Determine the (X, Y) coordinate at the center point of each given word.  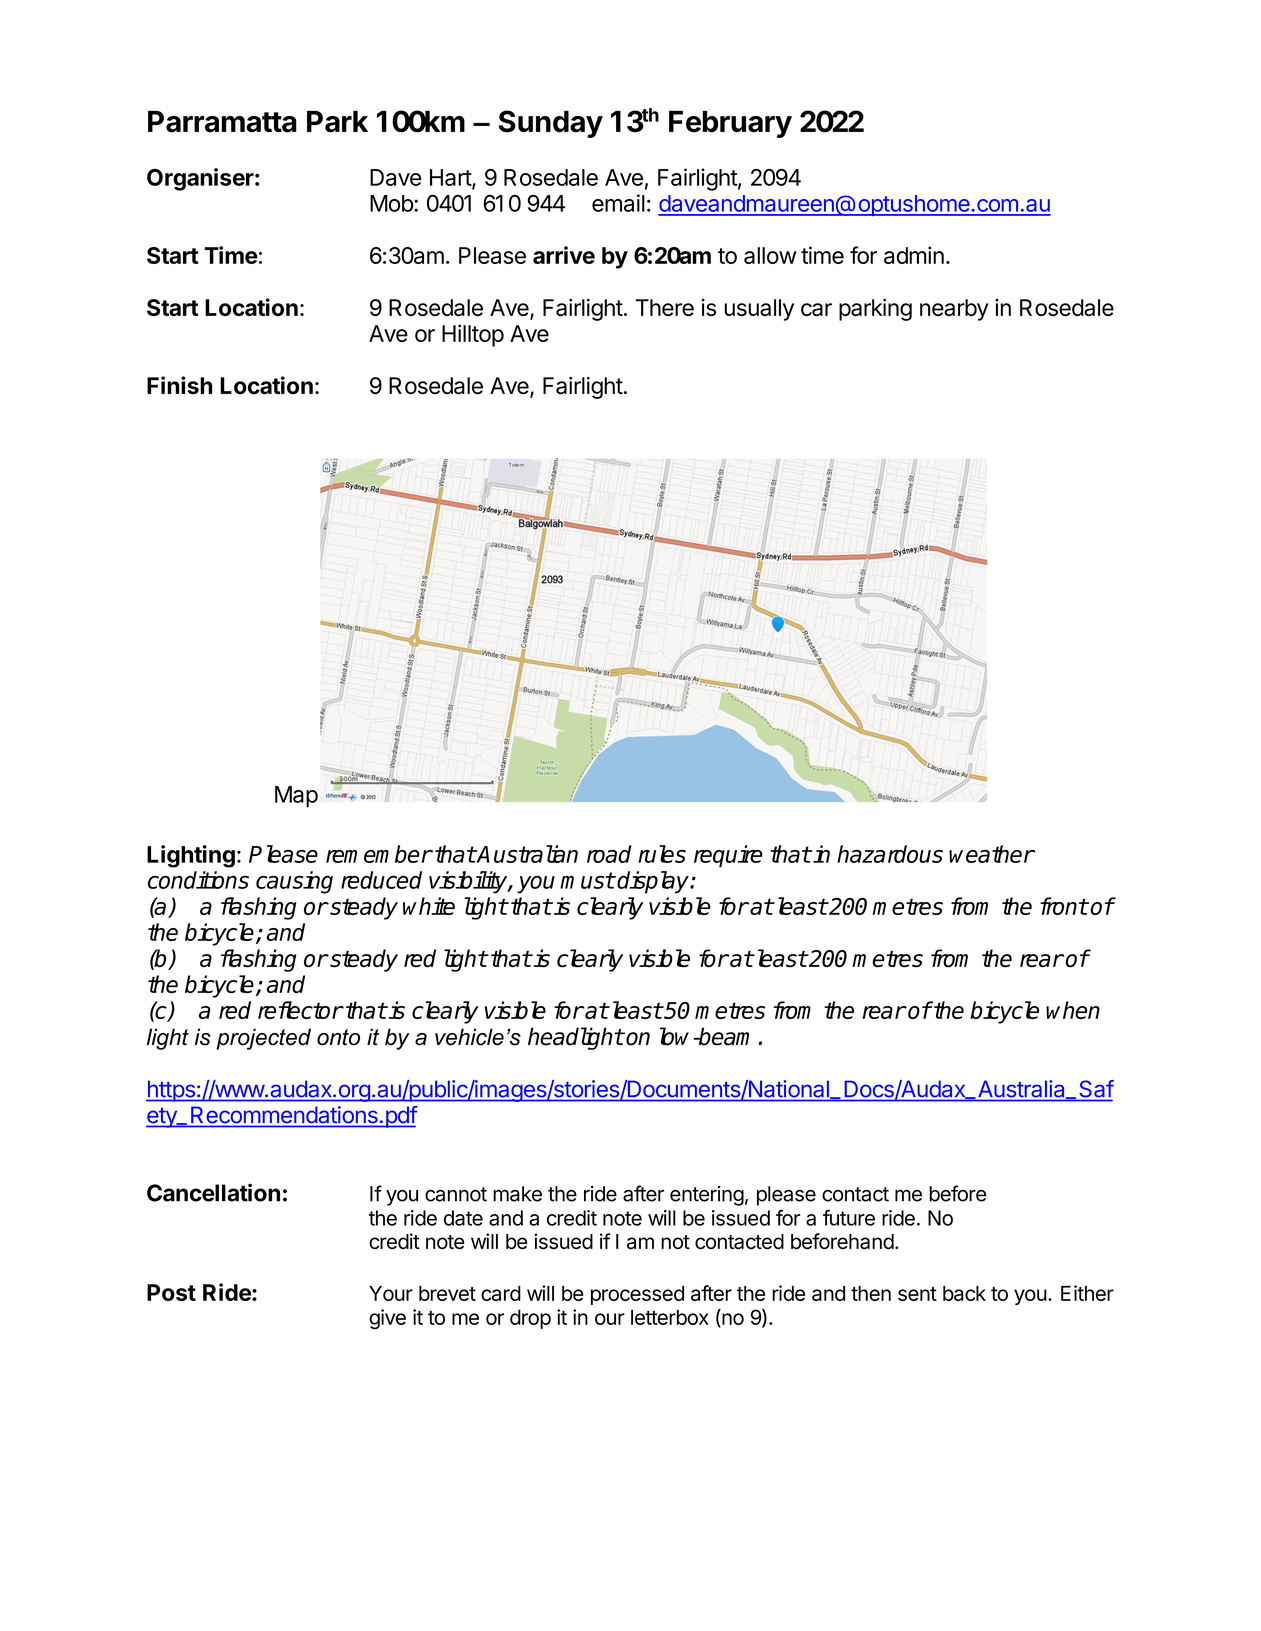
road (609, 854)
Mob (392, 203)
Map (296, 797)
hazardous (890, 854)
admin (914, 255)
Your (391, 1293)
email (618, 203)
